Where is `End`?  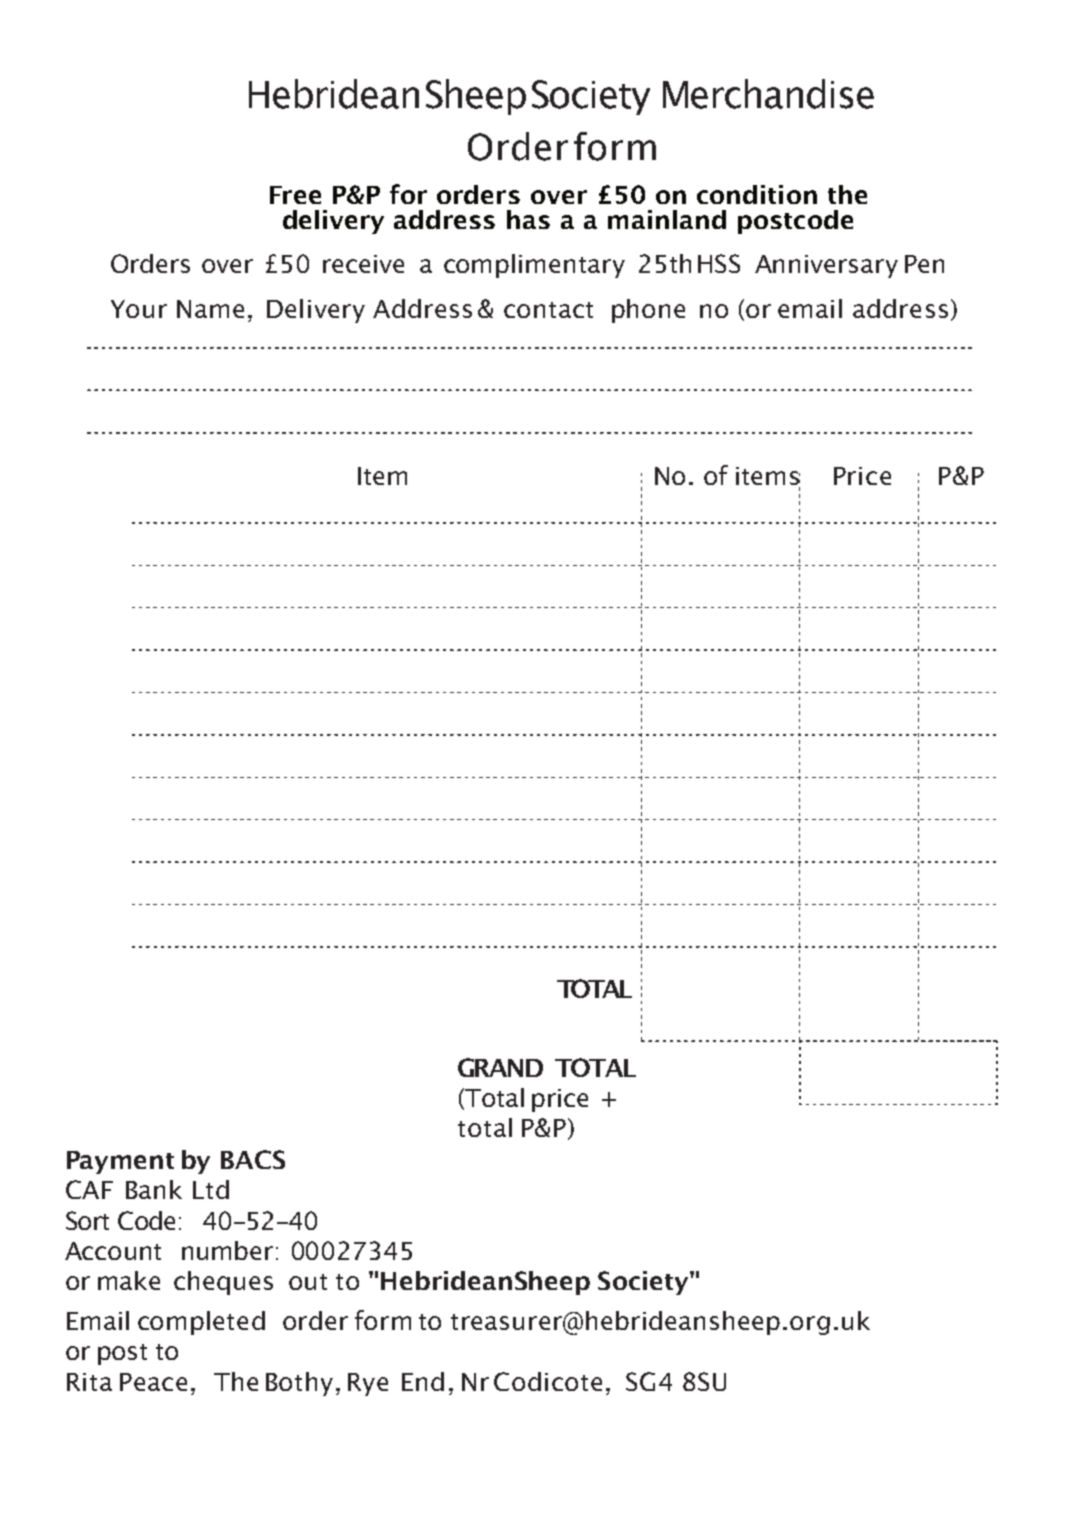
End is located at coordinates (423, 1381).
